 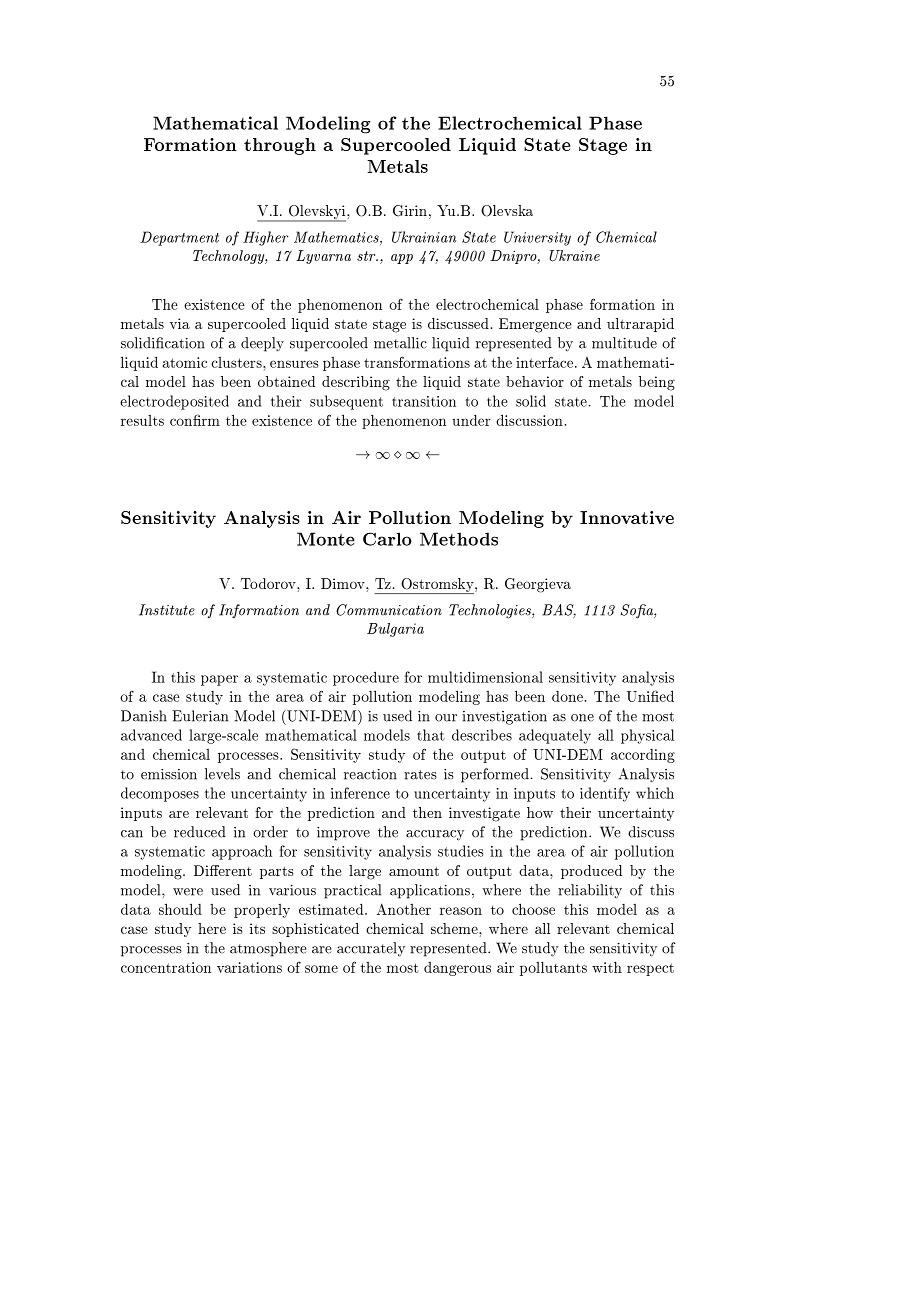 What do you see at coordinates (142, 420) in the screenshot?
I see `results` at bounding box center [142, 420].
